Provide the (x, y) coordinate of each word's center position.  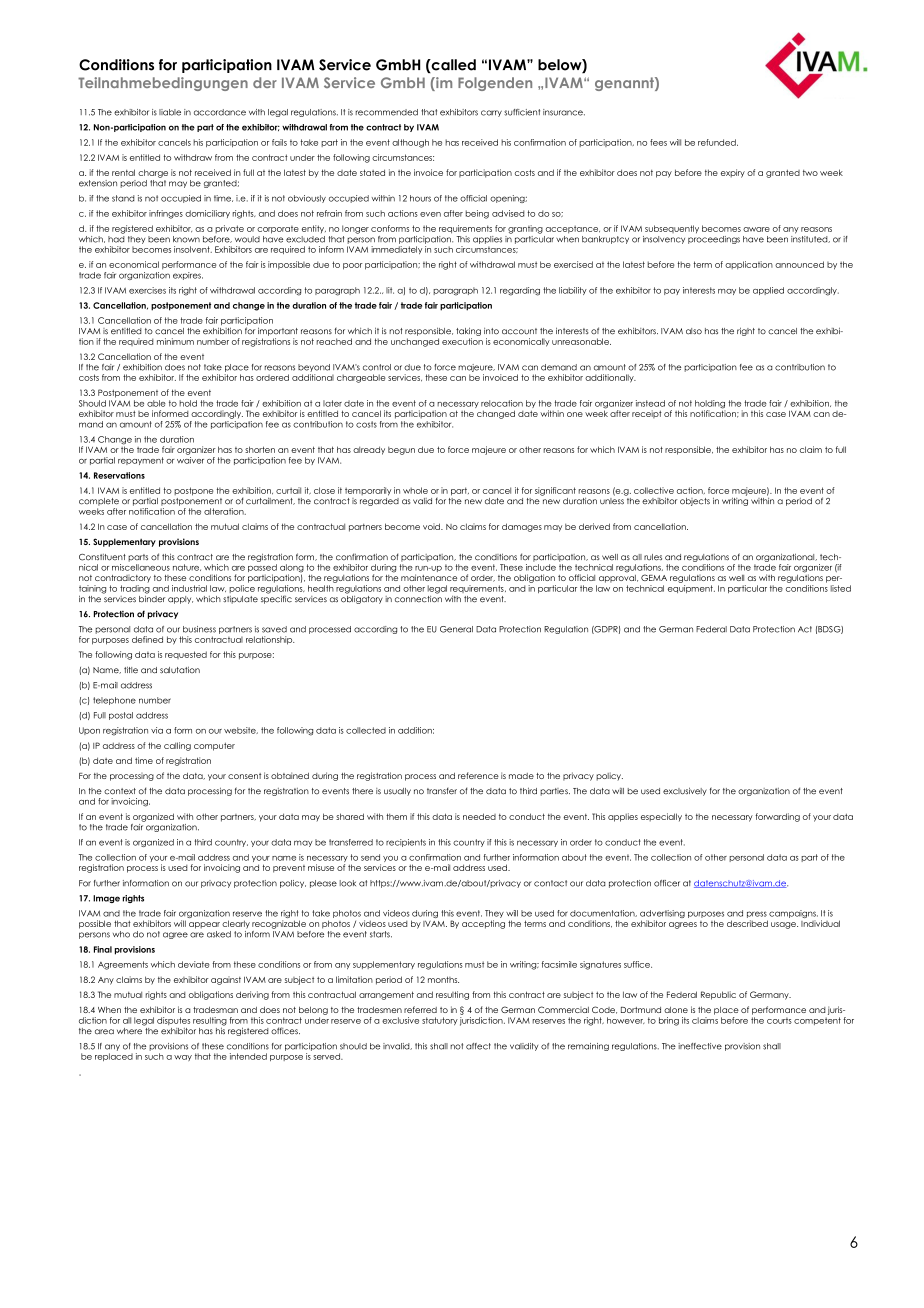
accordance (220, 112)
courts (779, 1020)
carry (491, 113)
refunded (718, 142)
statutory (440, 1021)
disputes (173, 1021)
